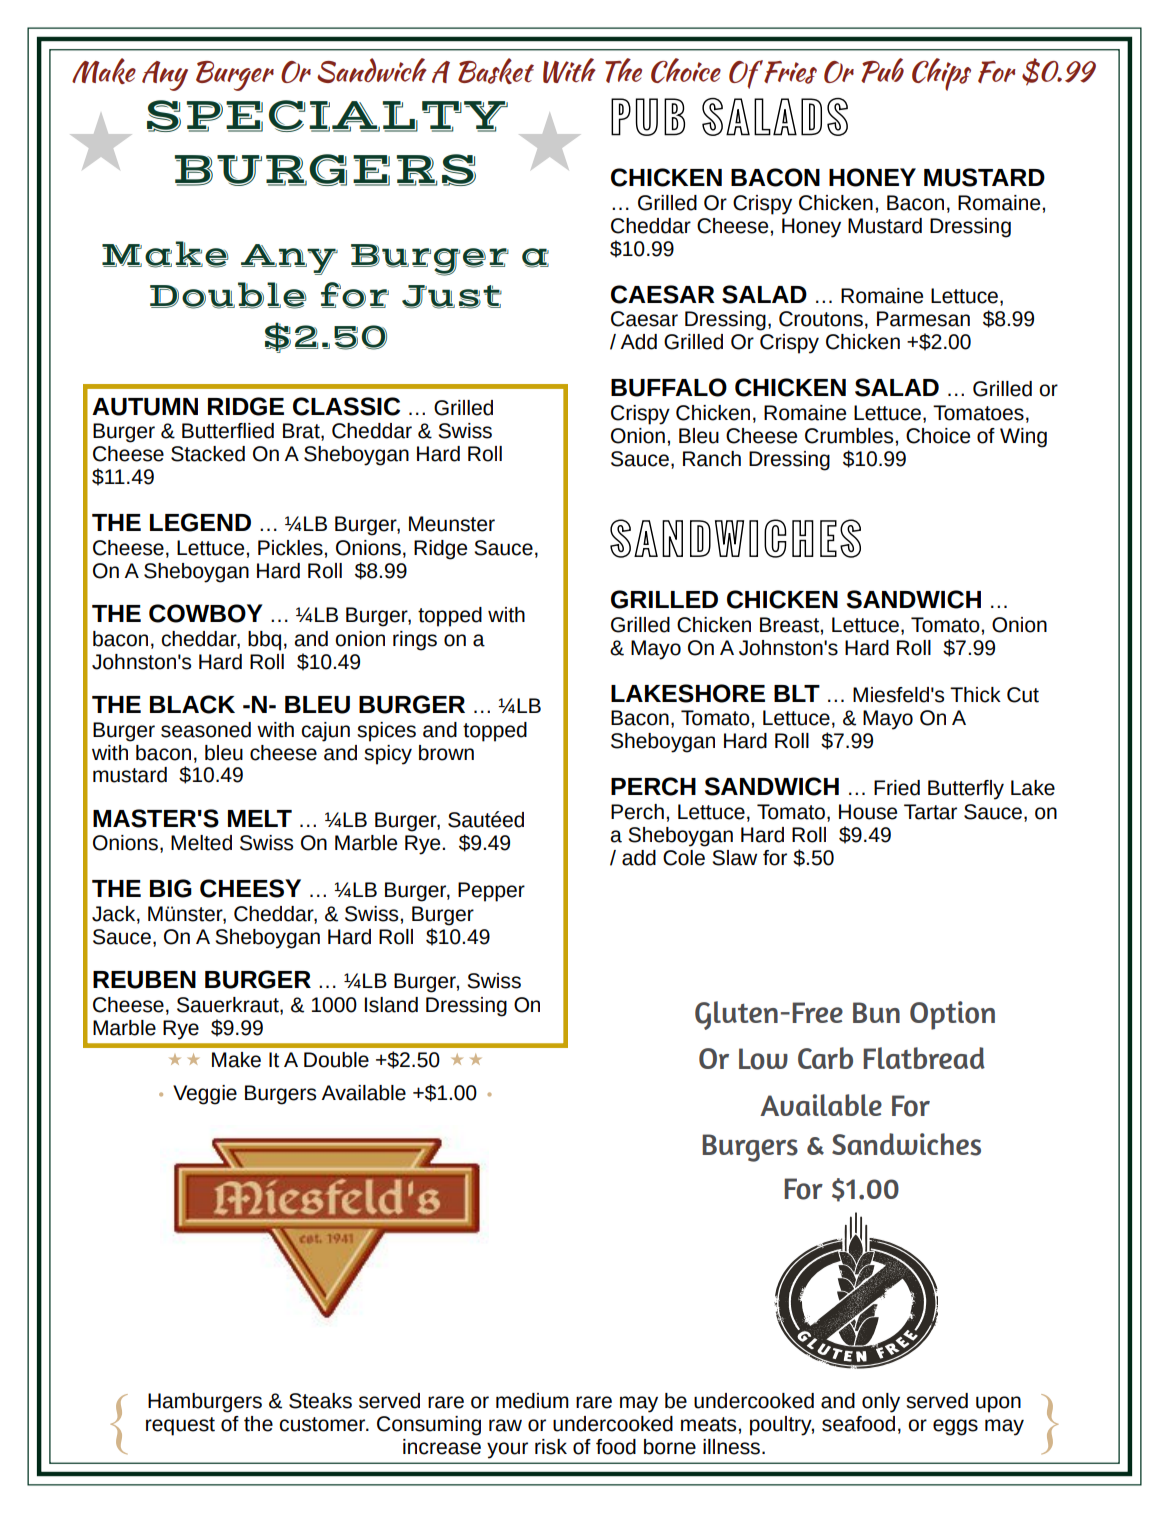 The image size is (1169, 1513). I want to click on SPECIALTY, so click(327, 116).
